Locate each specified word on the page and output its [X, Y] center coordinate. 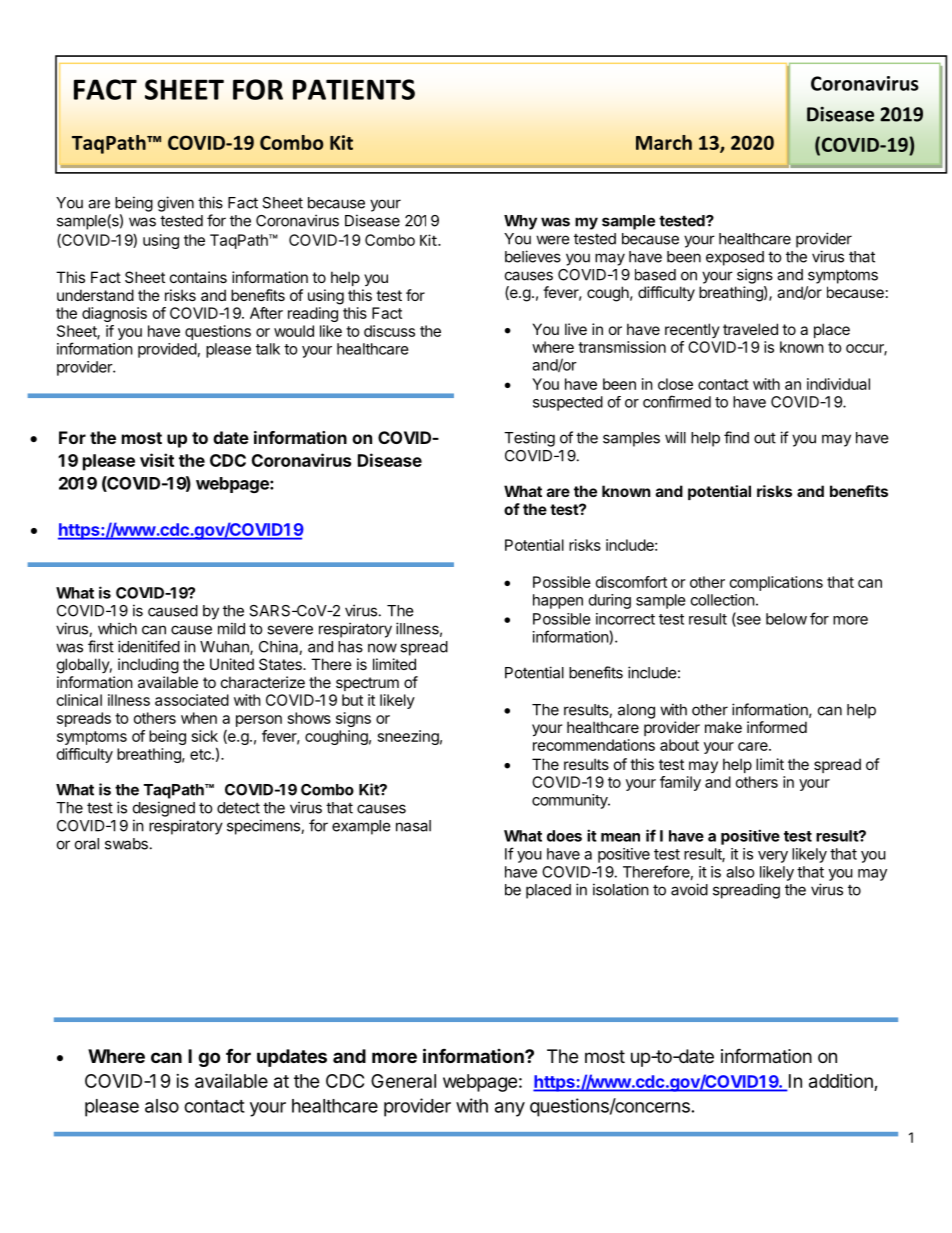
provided [167, 350]
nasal [413, 826]
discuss [389, 331]
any [510, 1109]
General [403, 1081]
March [664, 142]
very [773, 857]
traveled [750, 329]
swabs [126, 844]
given [176, 204]
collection [723, 600]
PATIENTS [354, 89]
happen [558, 601]
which [117, 628]
